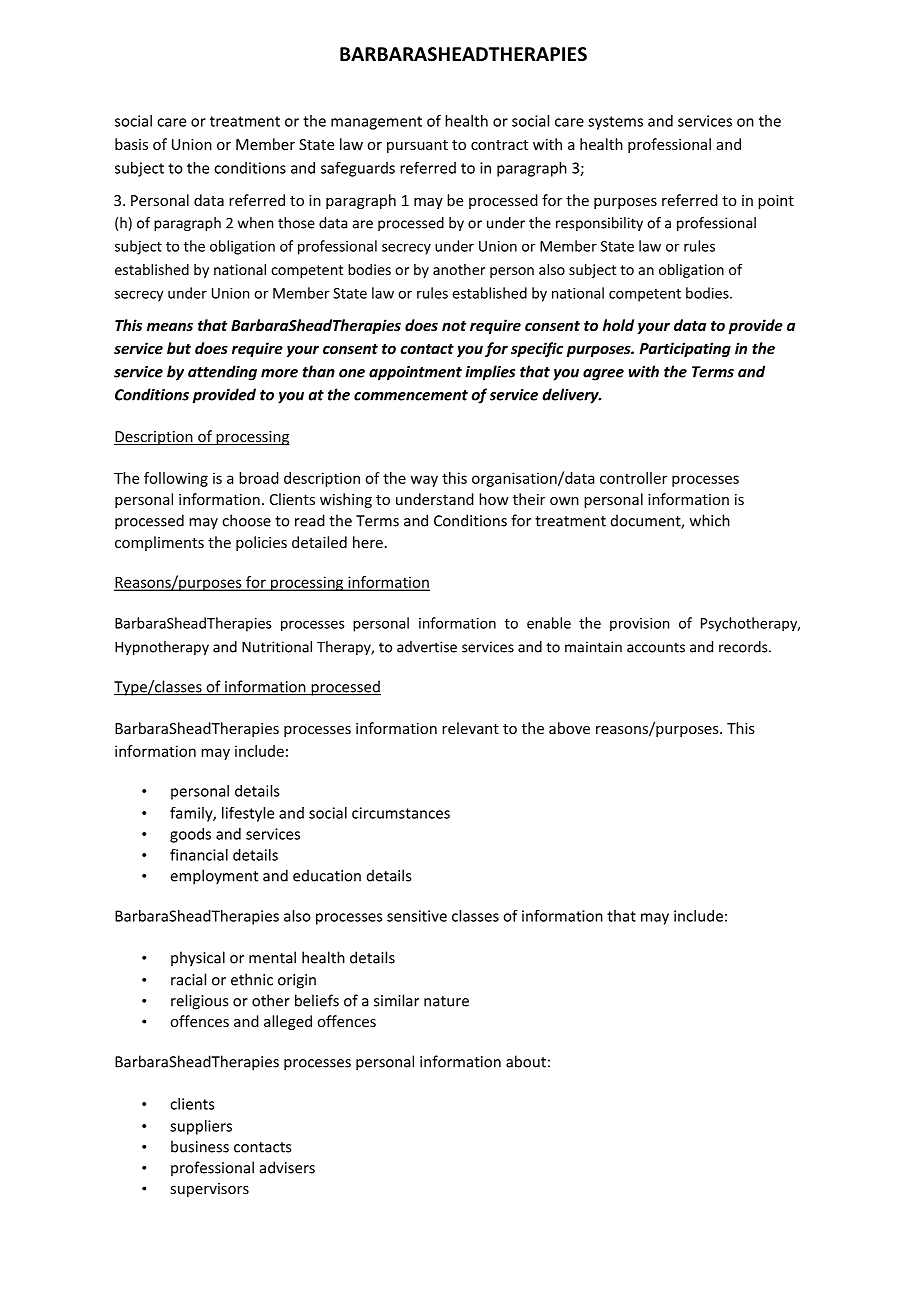 The height and width of the page is (1308, 924). I want to click on accounts, so click(656, 647).
